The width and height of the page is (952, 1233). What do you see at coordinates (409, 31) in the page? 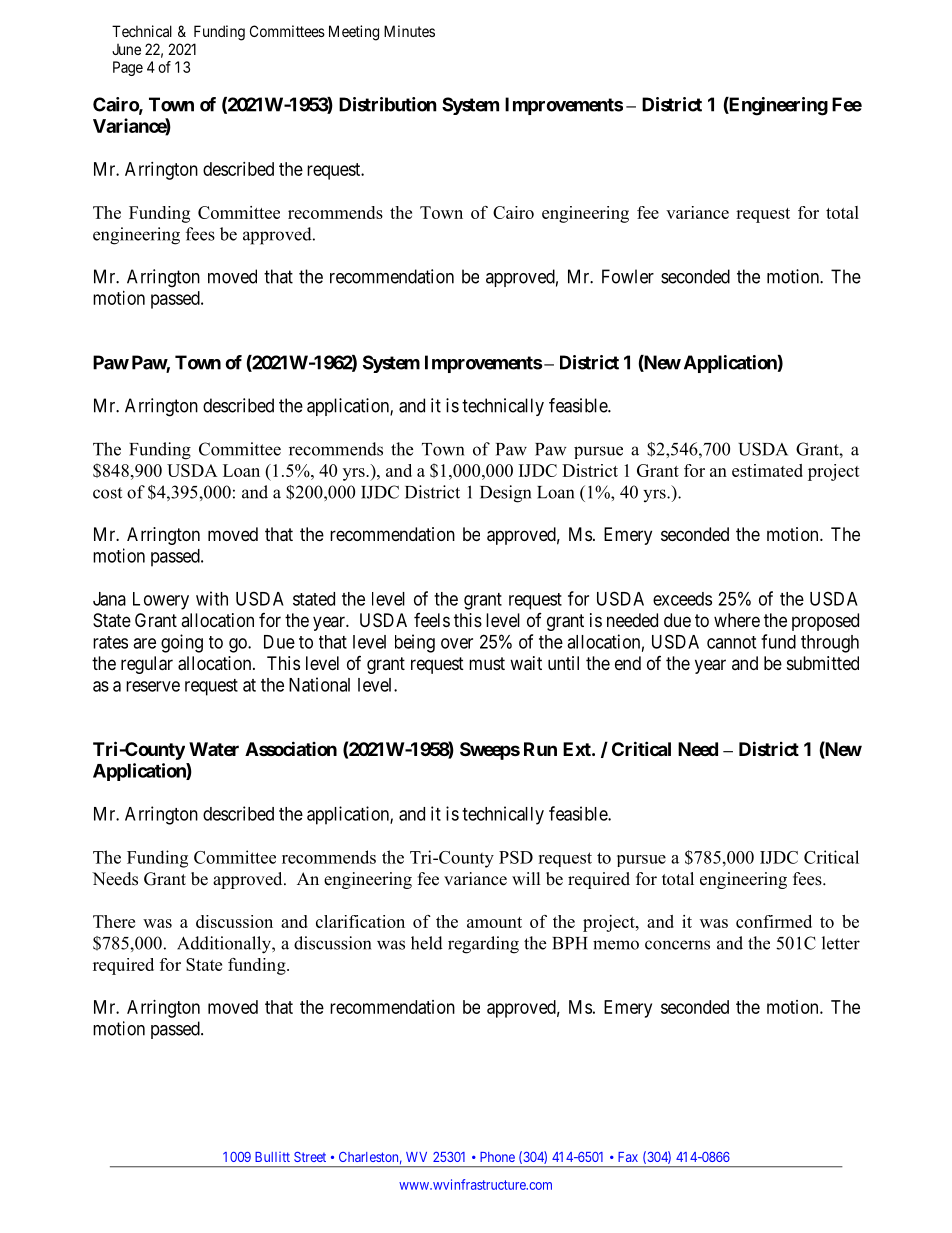
I see `Minutes` at bounding box center [409, 31].
